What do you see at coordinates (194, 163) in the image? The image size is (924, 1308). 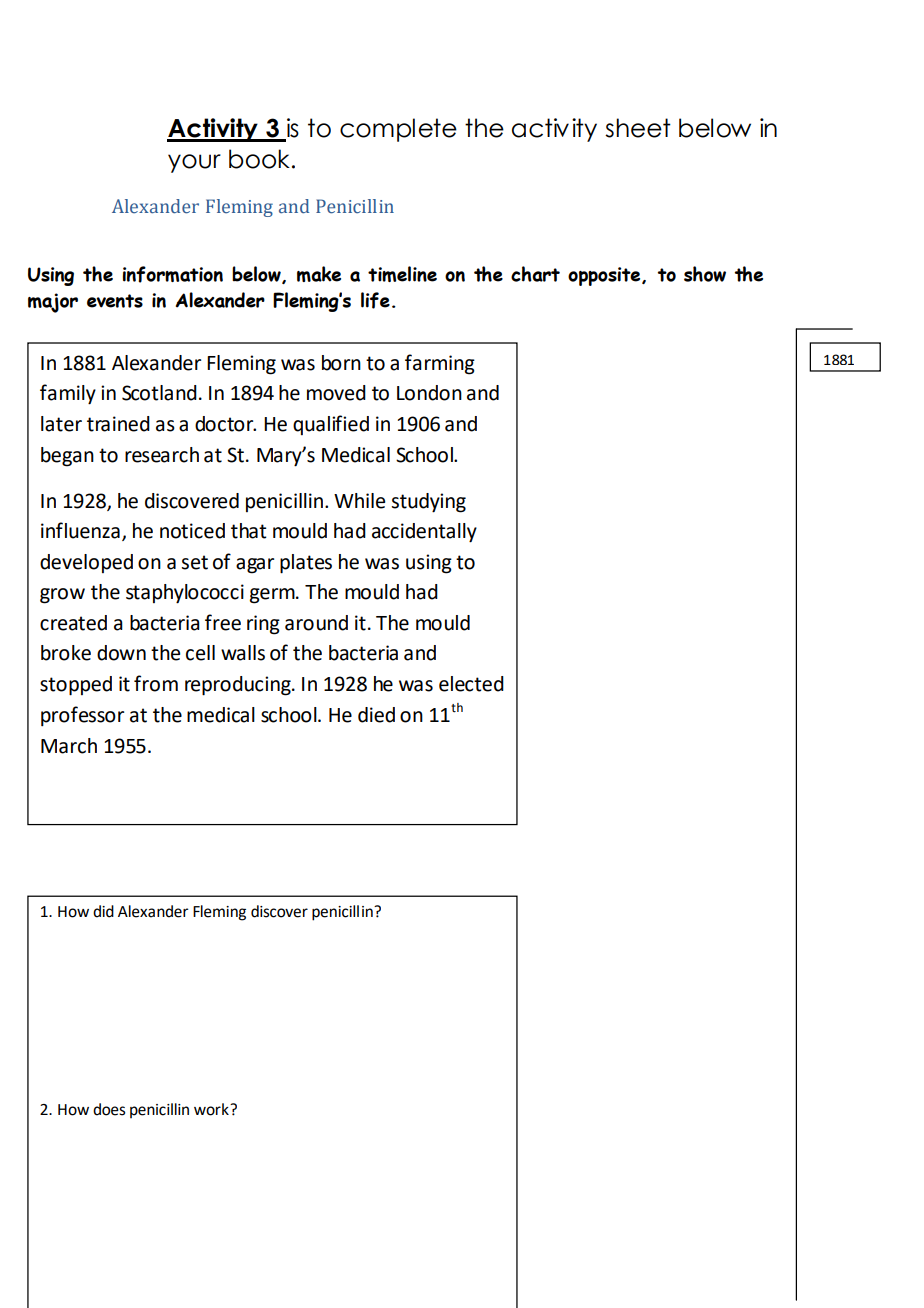 I see `your` at bounding box center [194, 163].
